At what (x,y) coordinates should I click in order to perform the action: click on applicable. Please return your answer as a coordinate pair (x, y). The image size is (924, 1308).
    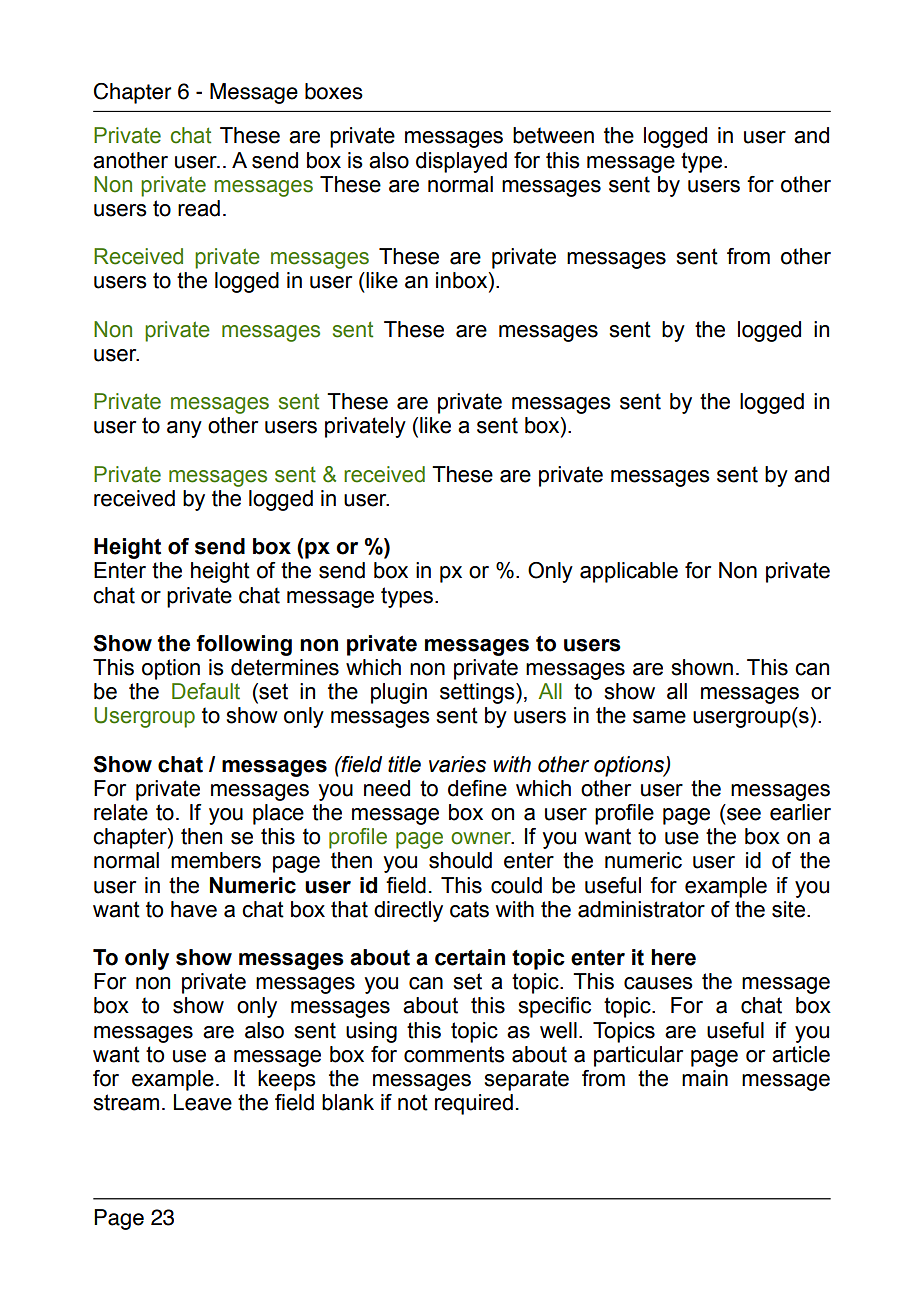
    Looking at the image, I should click on (629, 572).
